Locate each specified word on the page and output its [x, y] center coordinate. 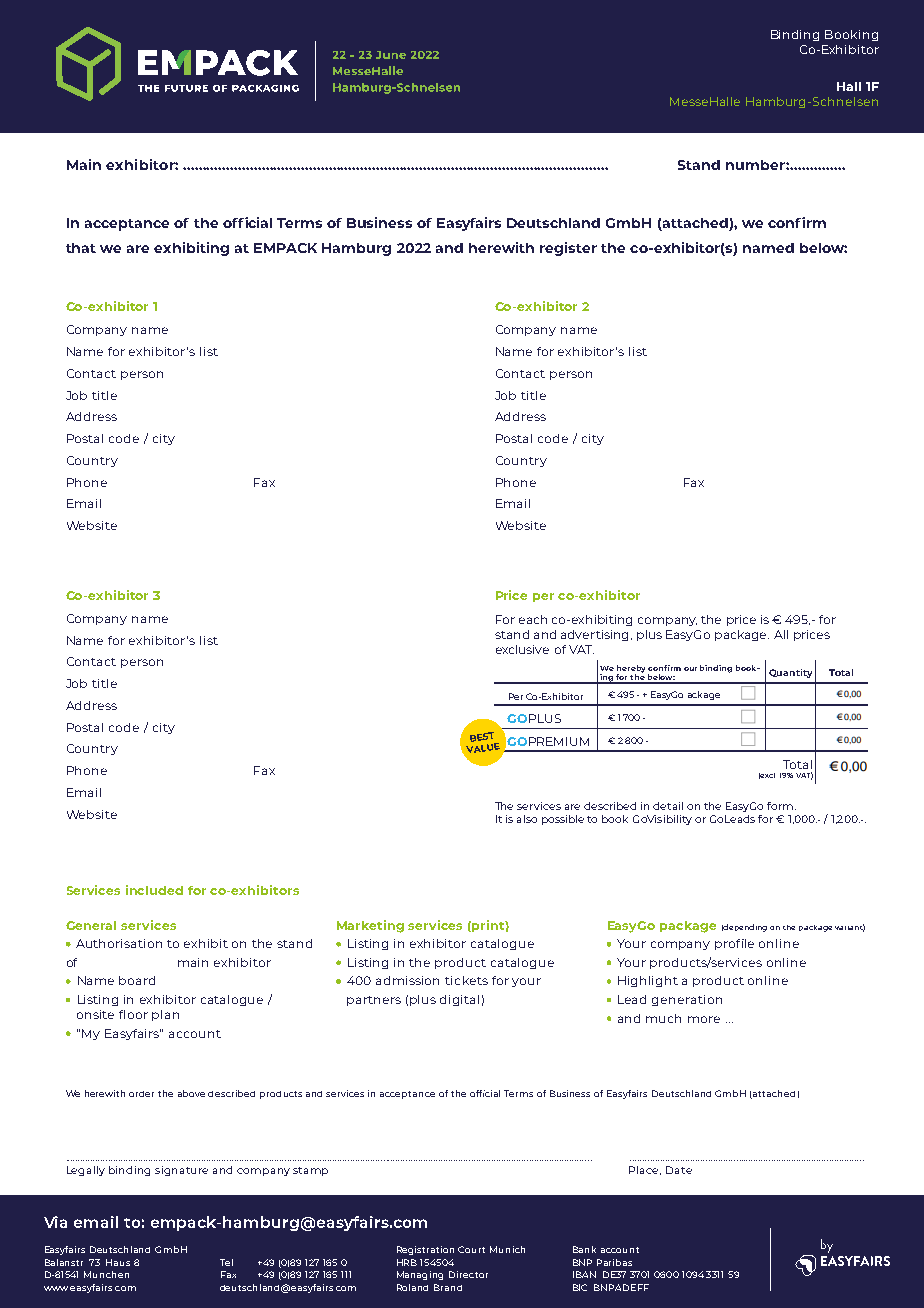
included [154, 890]
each [533, 619]
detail [668, 806]
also [527, 819]
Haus [118, 1262]
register [568, 249]
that [81, 248]
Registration [425, 1250]
